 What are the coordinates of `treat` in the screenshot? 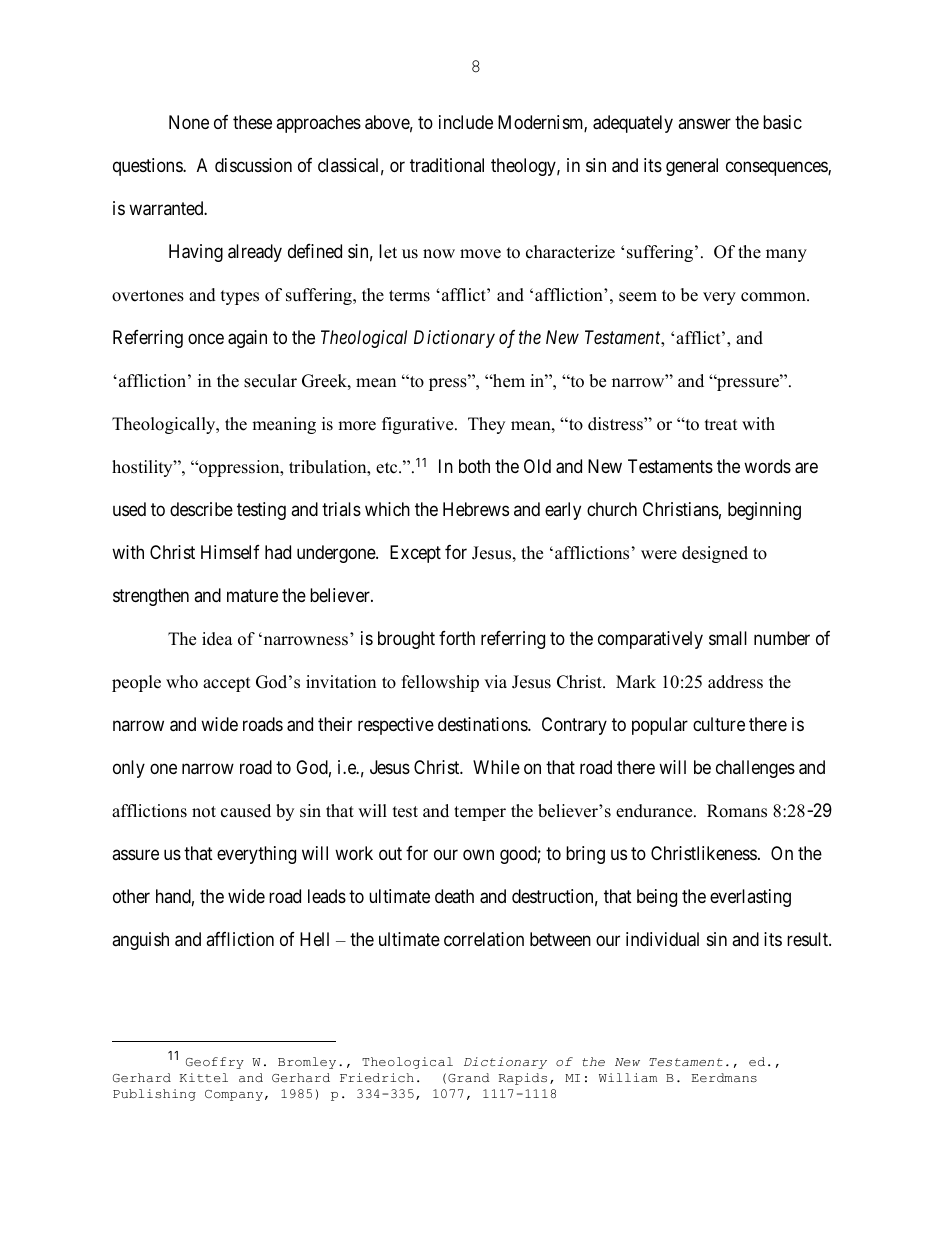 It's located at (721, 425).
